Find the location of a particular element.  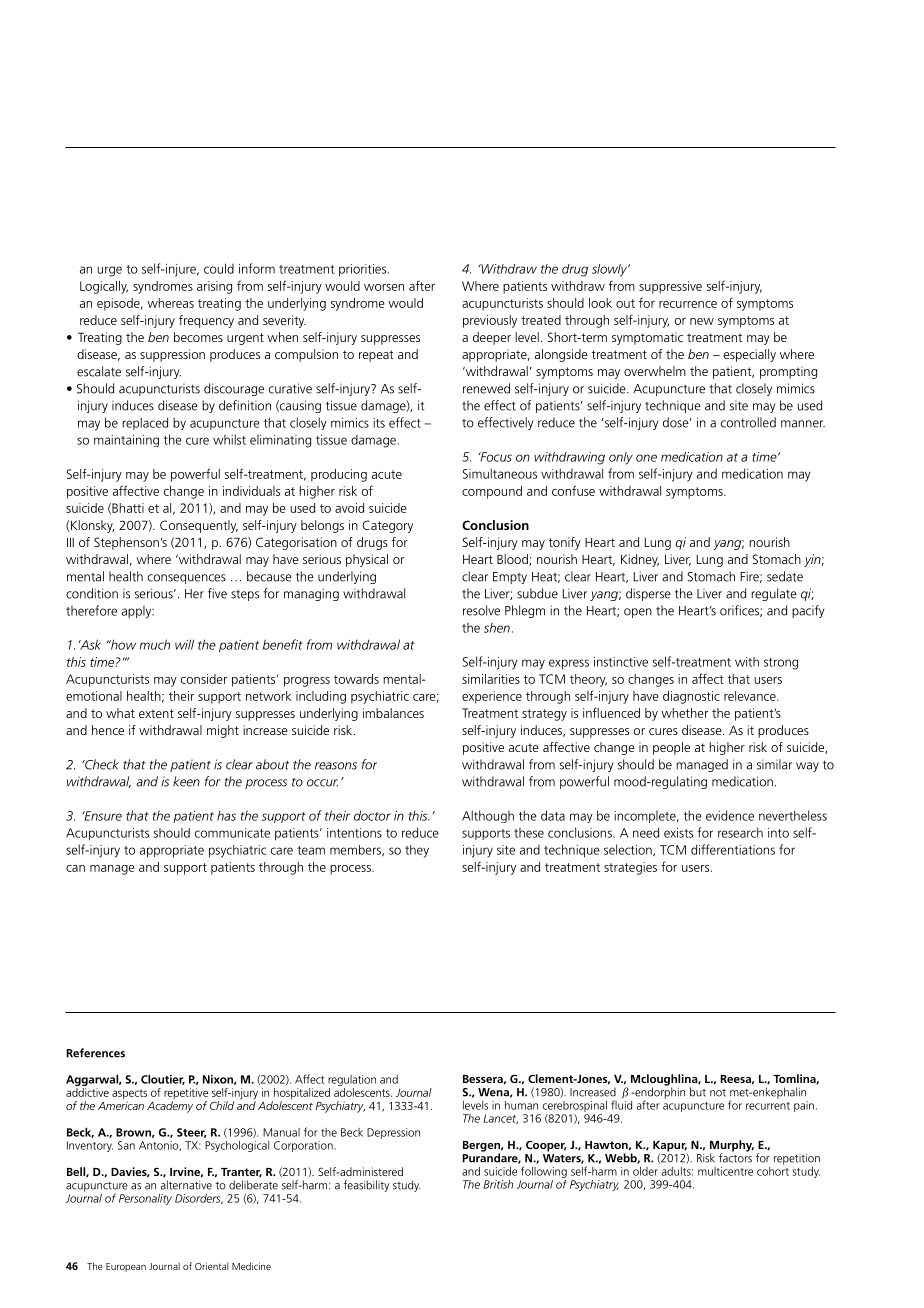

Category is located at coordinates (387, 526).
